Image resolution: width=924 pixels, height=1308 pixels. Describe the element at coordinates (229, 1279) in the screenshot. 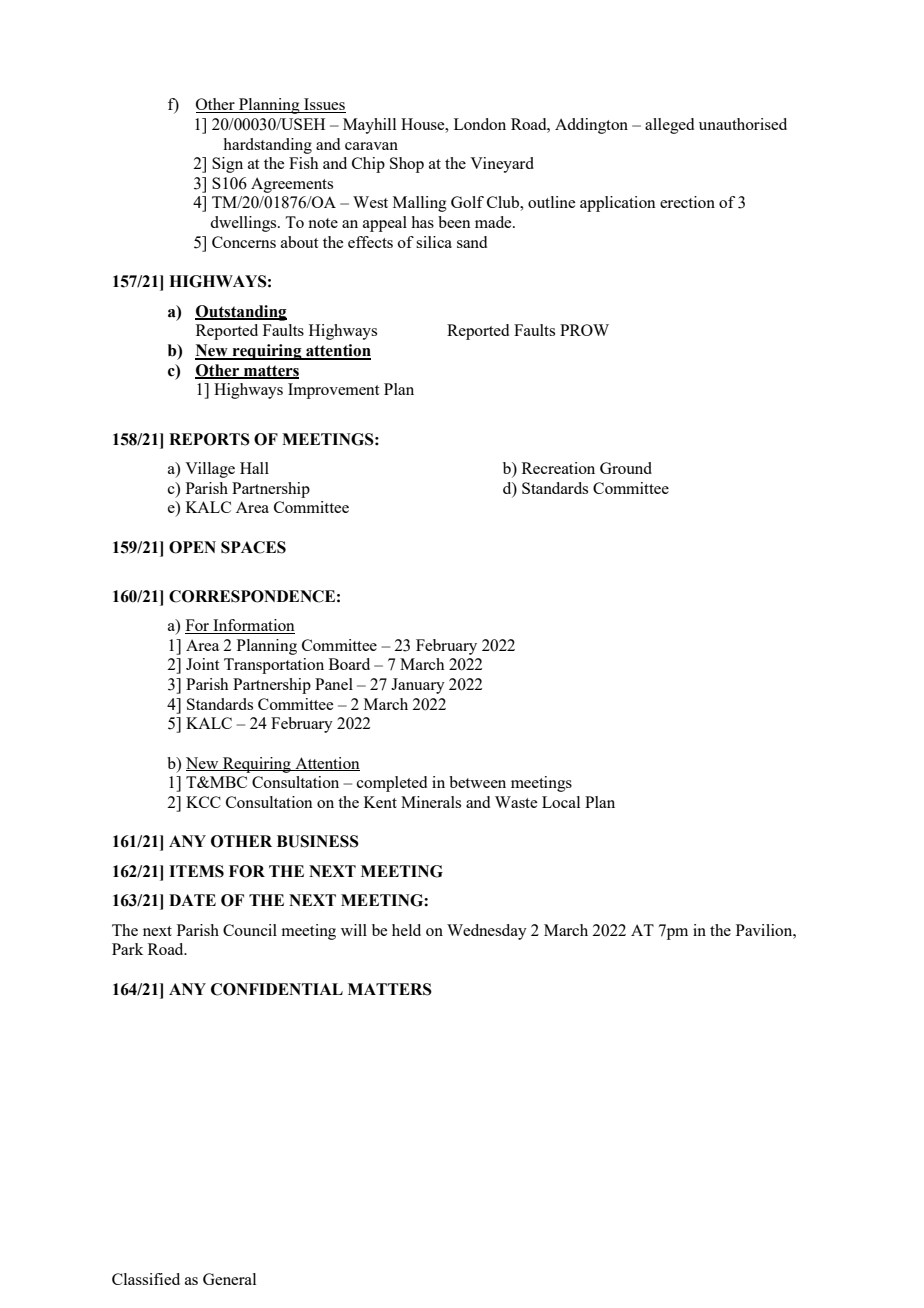

I see `General` at that location.
